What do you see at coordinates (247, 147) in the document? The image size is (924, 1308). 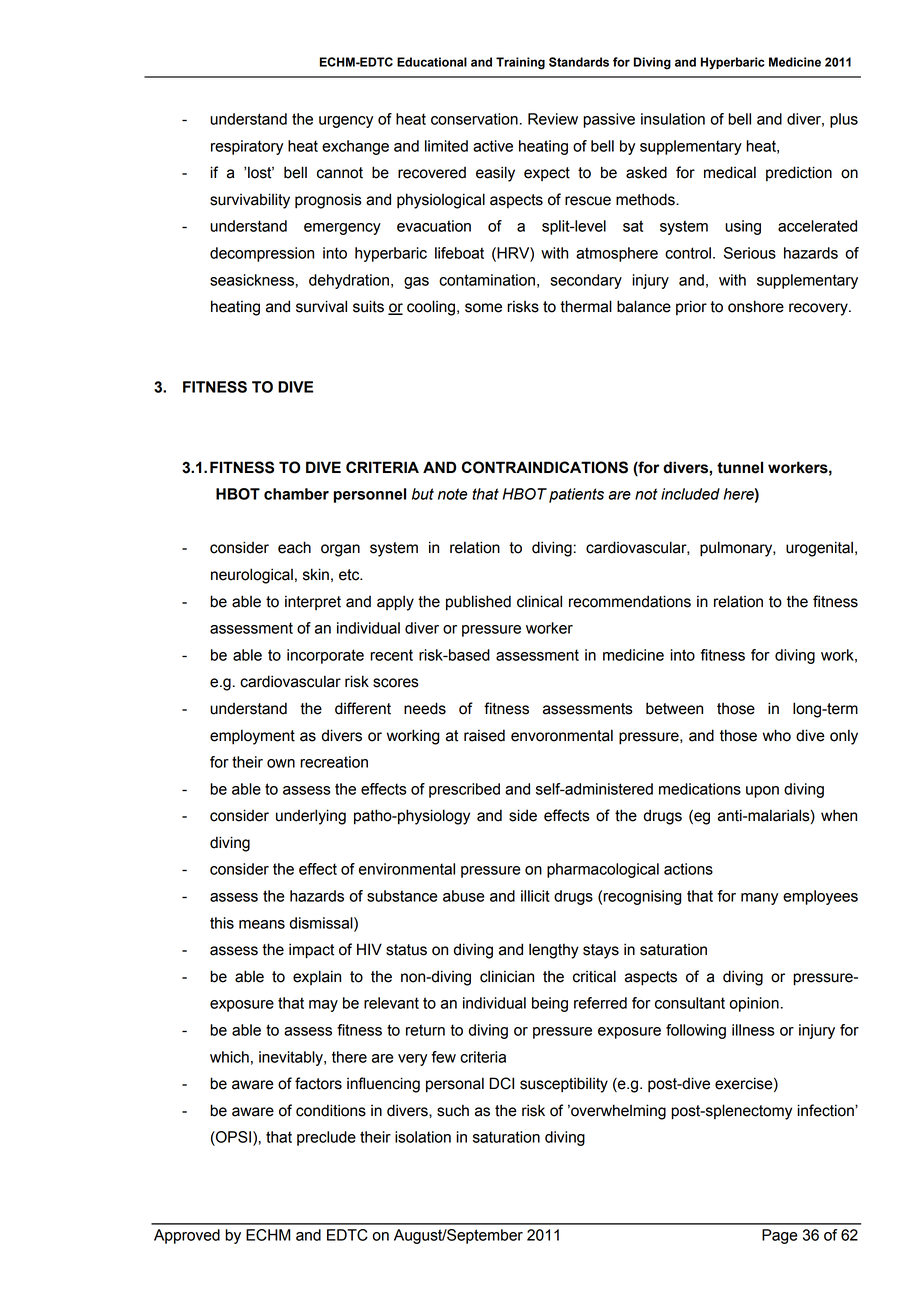 I see `respiratory` at bounding box center [247, 147].
